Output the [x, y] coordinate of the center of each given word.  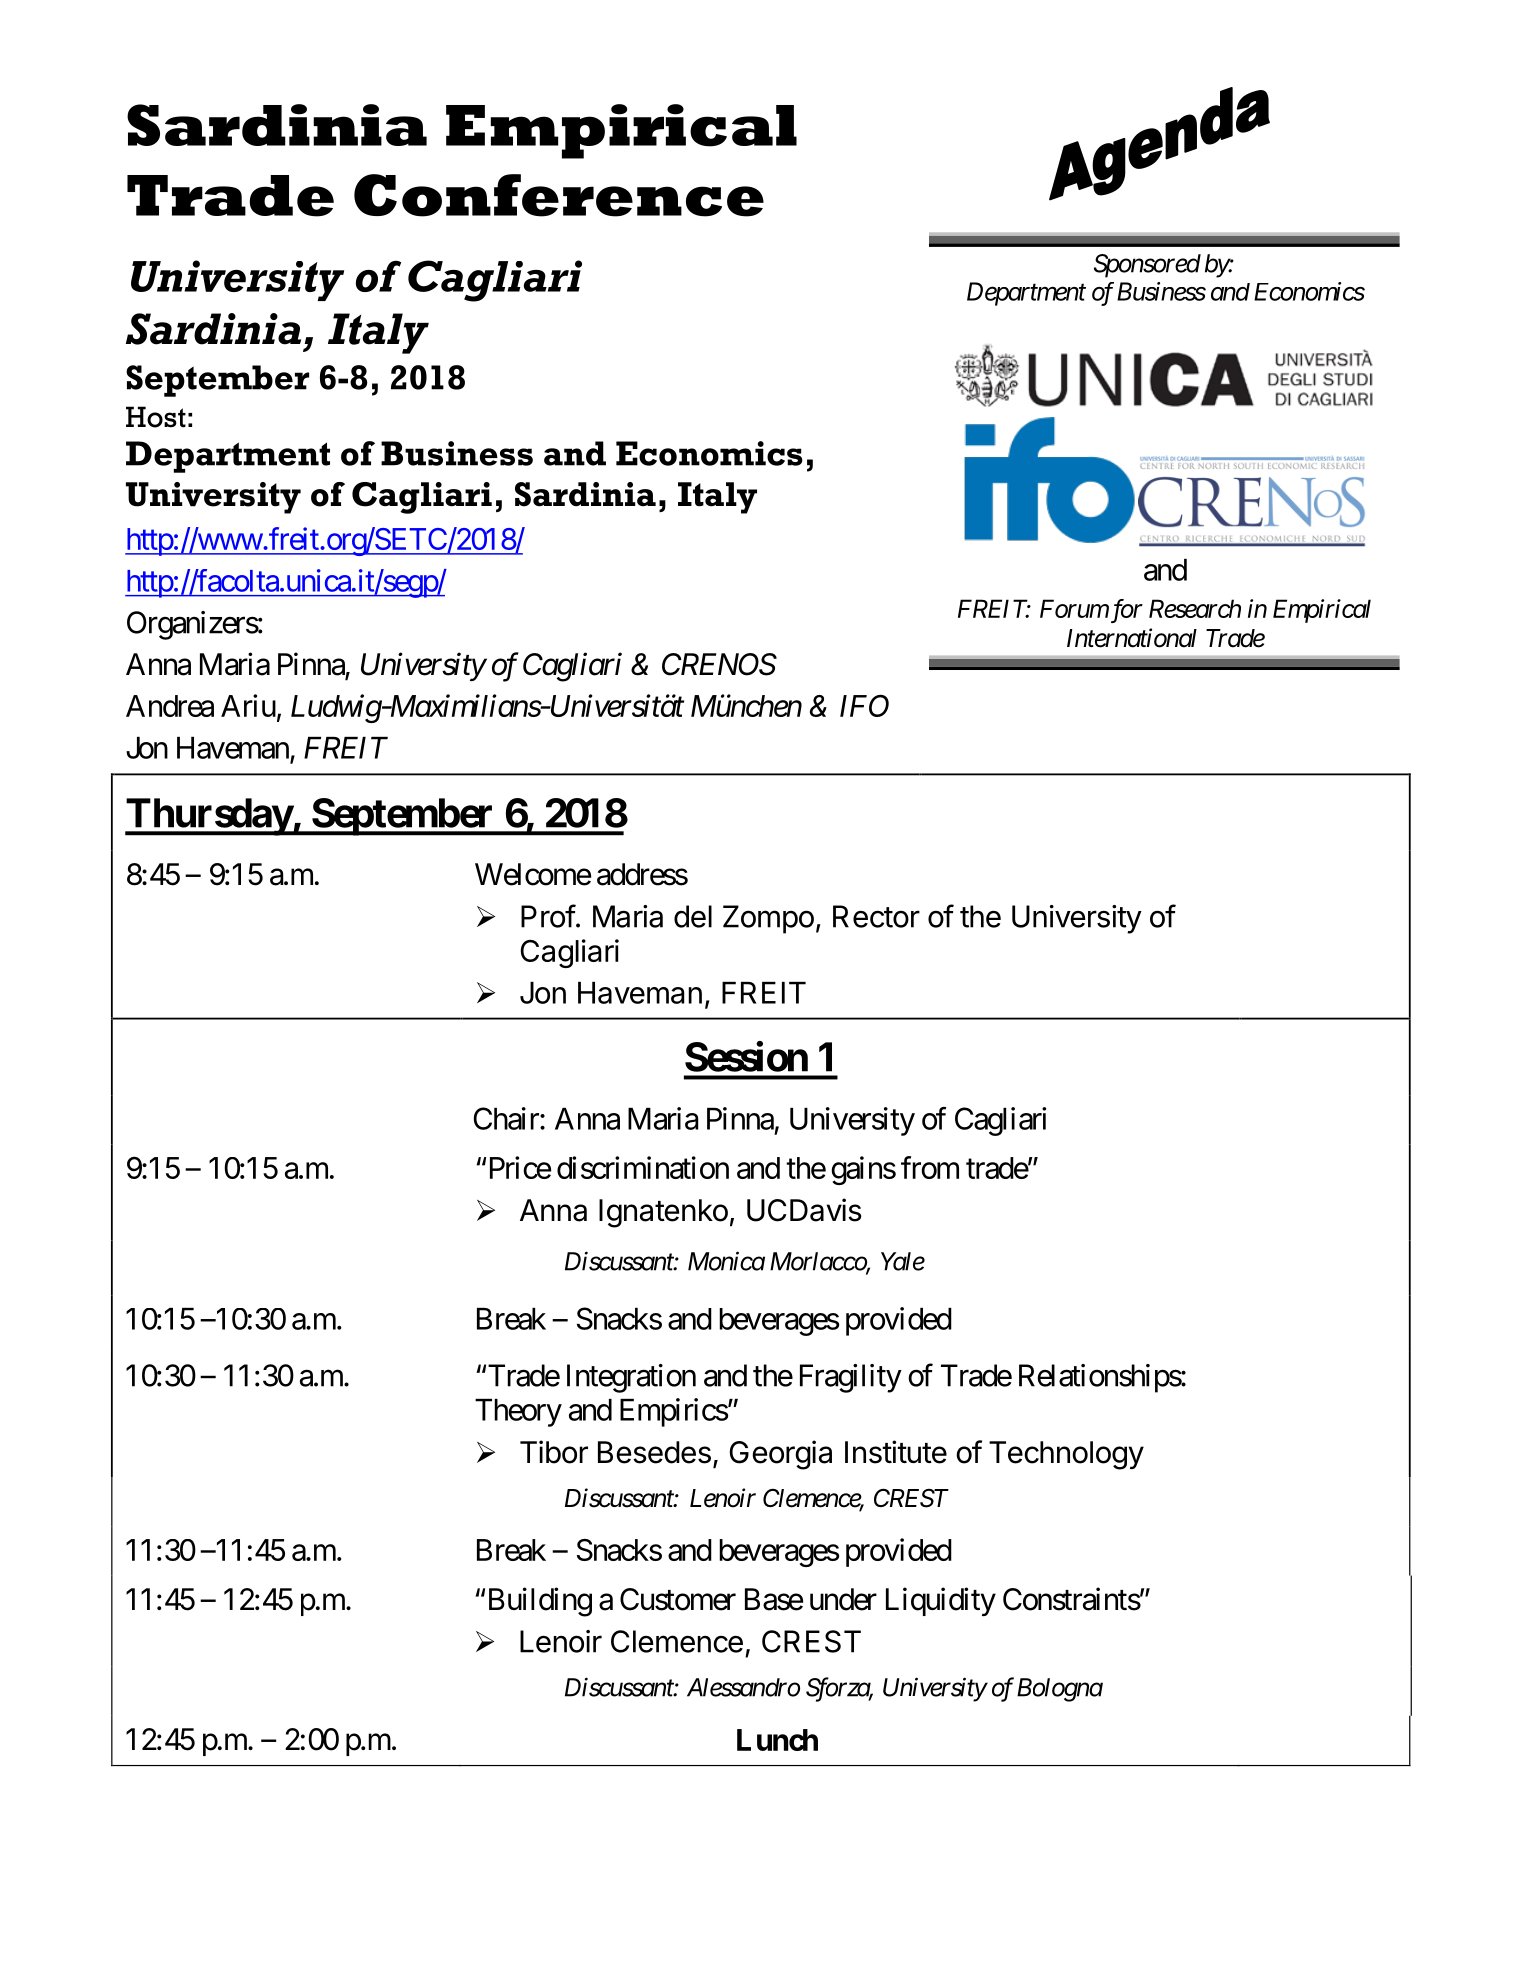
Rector [876, 916]
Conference [559, 195]
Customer [678, 1599]
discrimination [643, 1167]
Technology [1066, 1455]
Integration [631, 1378]
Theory [518, 1413]
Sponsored [1147, 266]
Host [156, 417]
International [1132, 638]
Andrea [170, 706]
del [693, 916]
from [930, 1167]
